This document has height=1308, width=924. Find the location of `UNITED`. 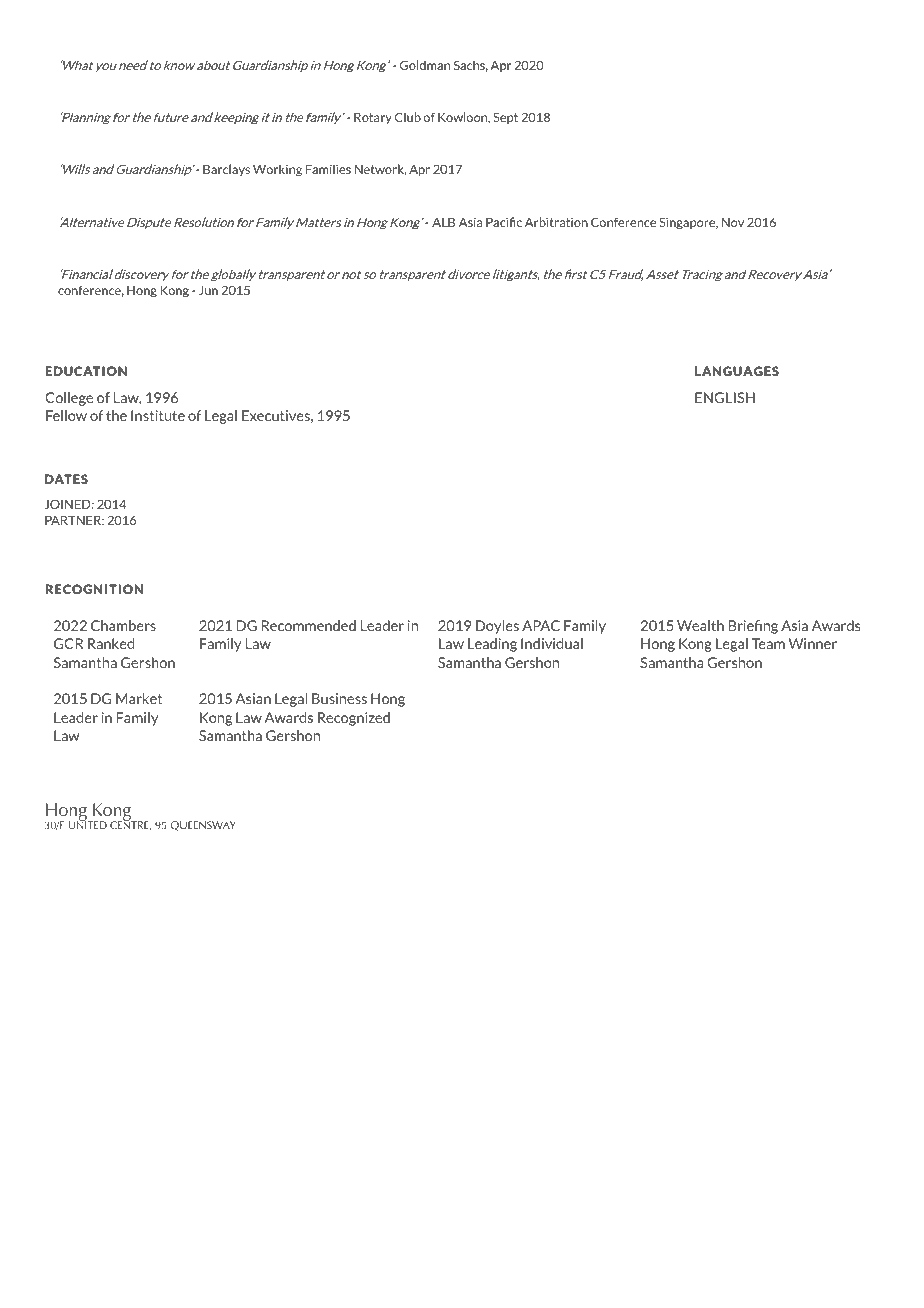

UNITED is located at coordinates (87, 824).
